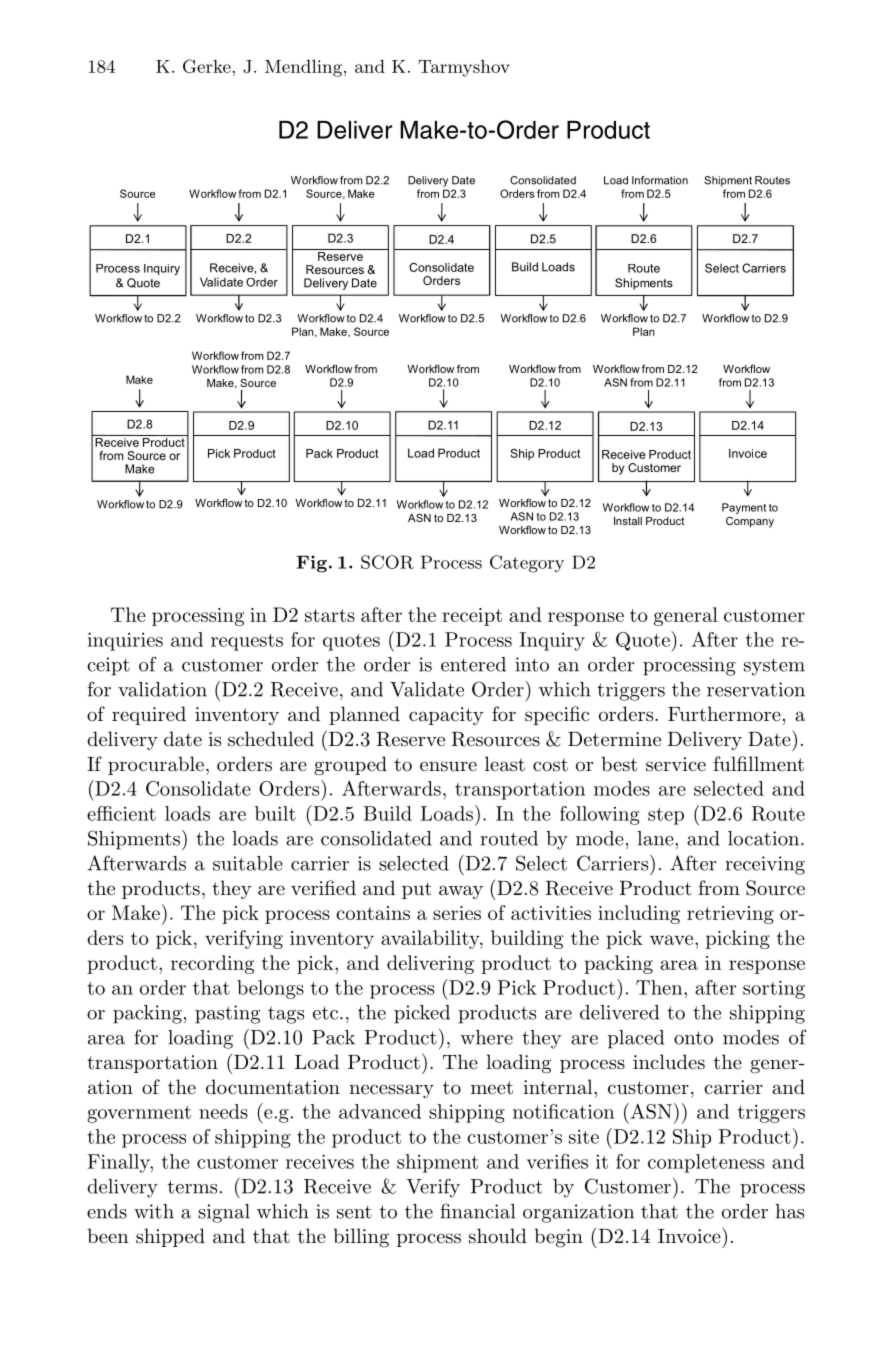 This image has width=893, height=1372. I want to click on recording, so click(212, 964).
